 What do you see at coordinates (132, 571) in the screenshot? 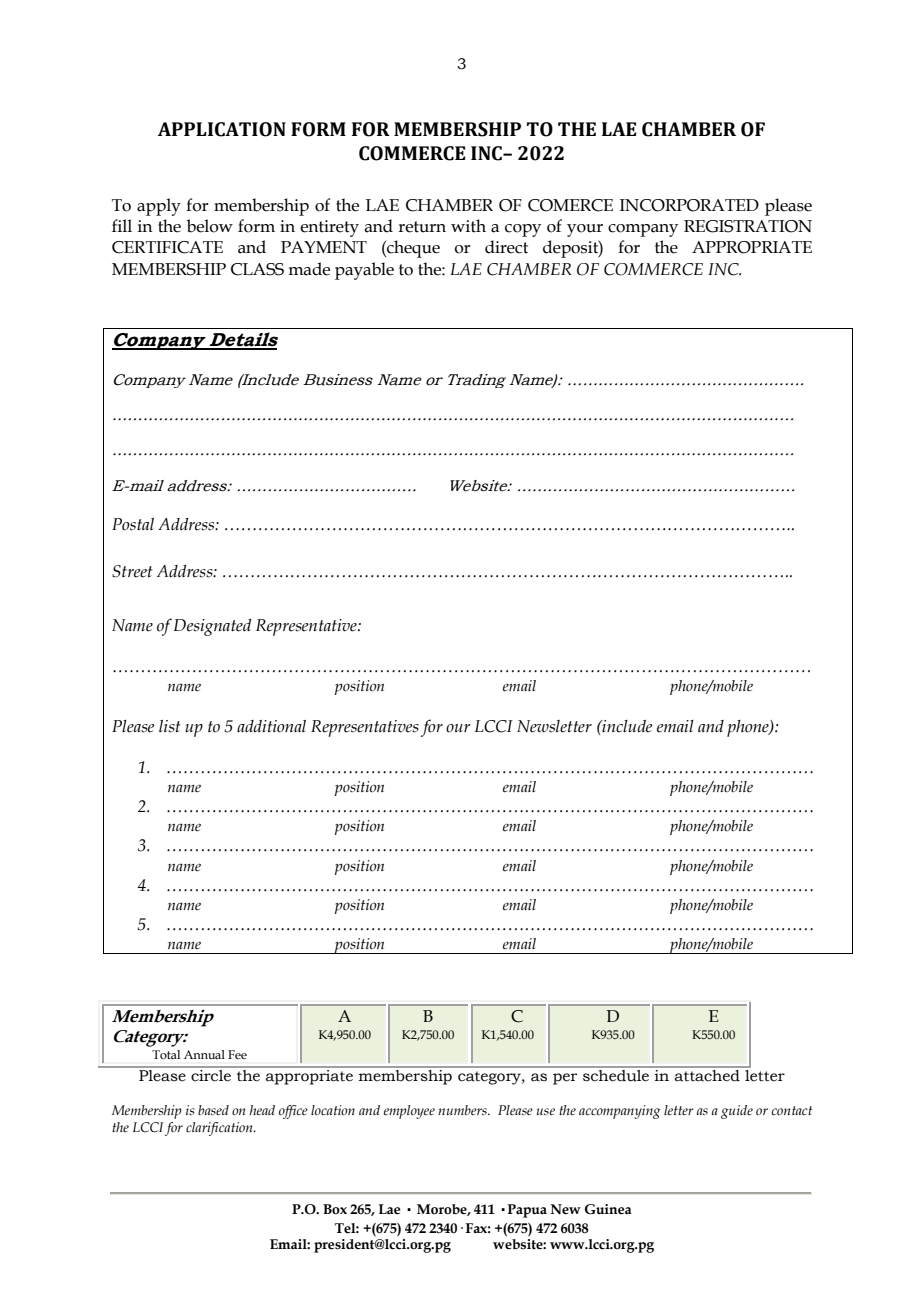
I see `Street` at bounding box center [132, 571].
